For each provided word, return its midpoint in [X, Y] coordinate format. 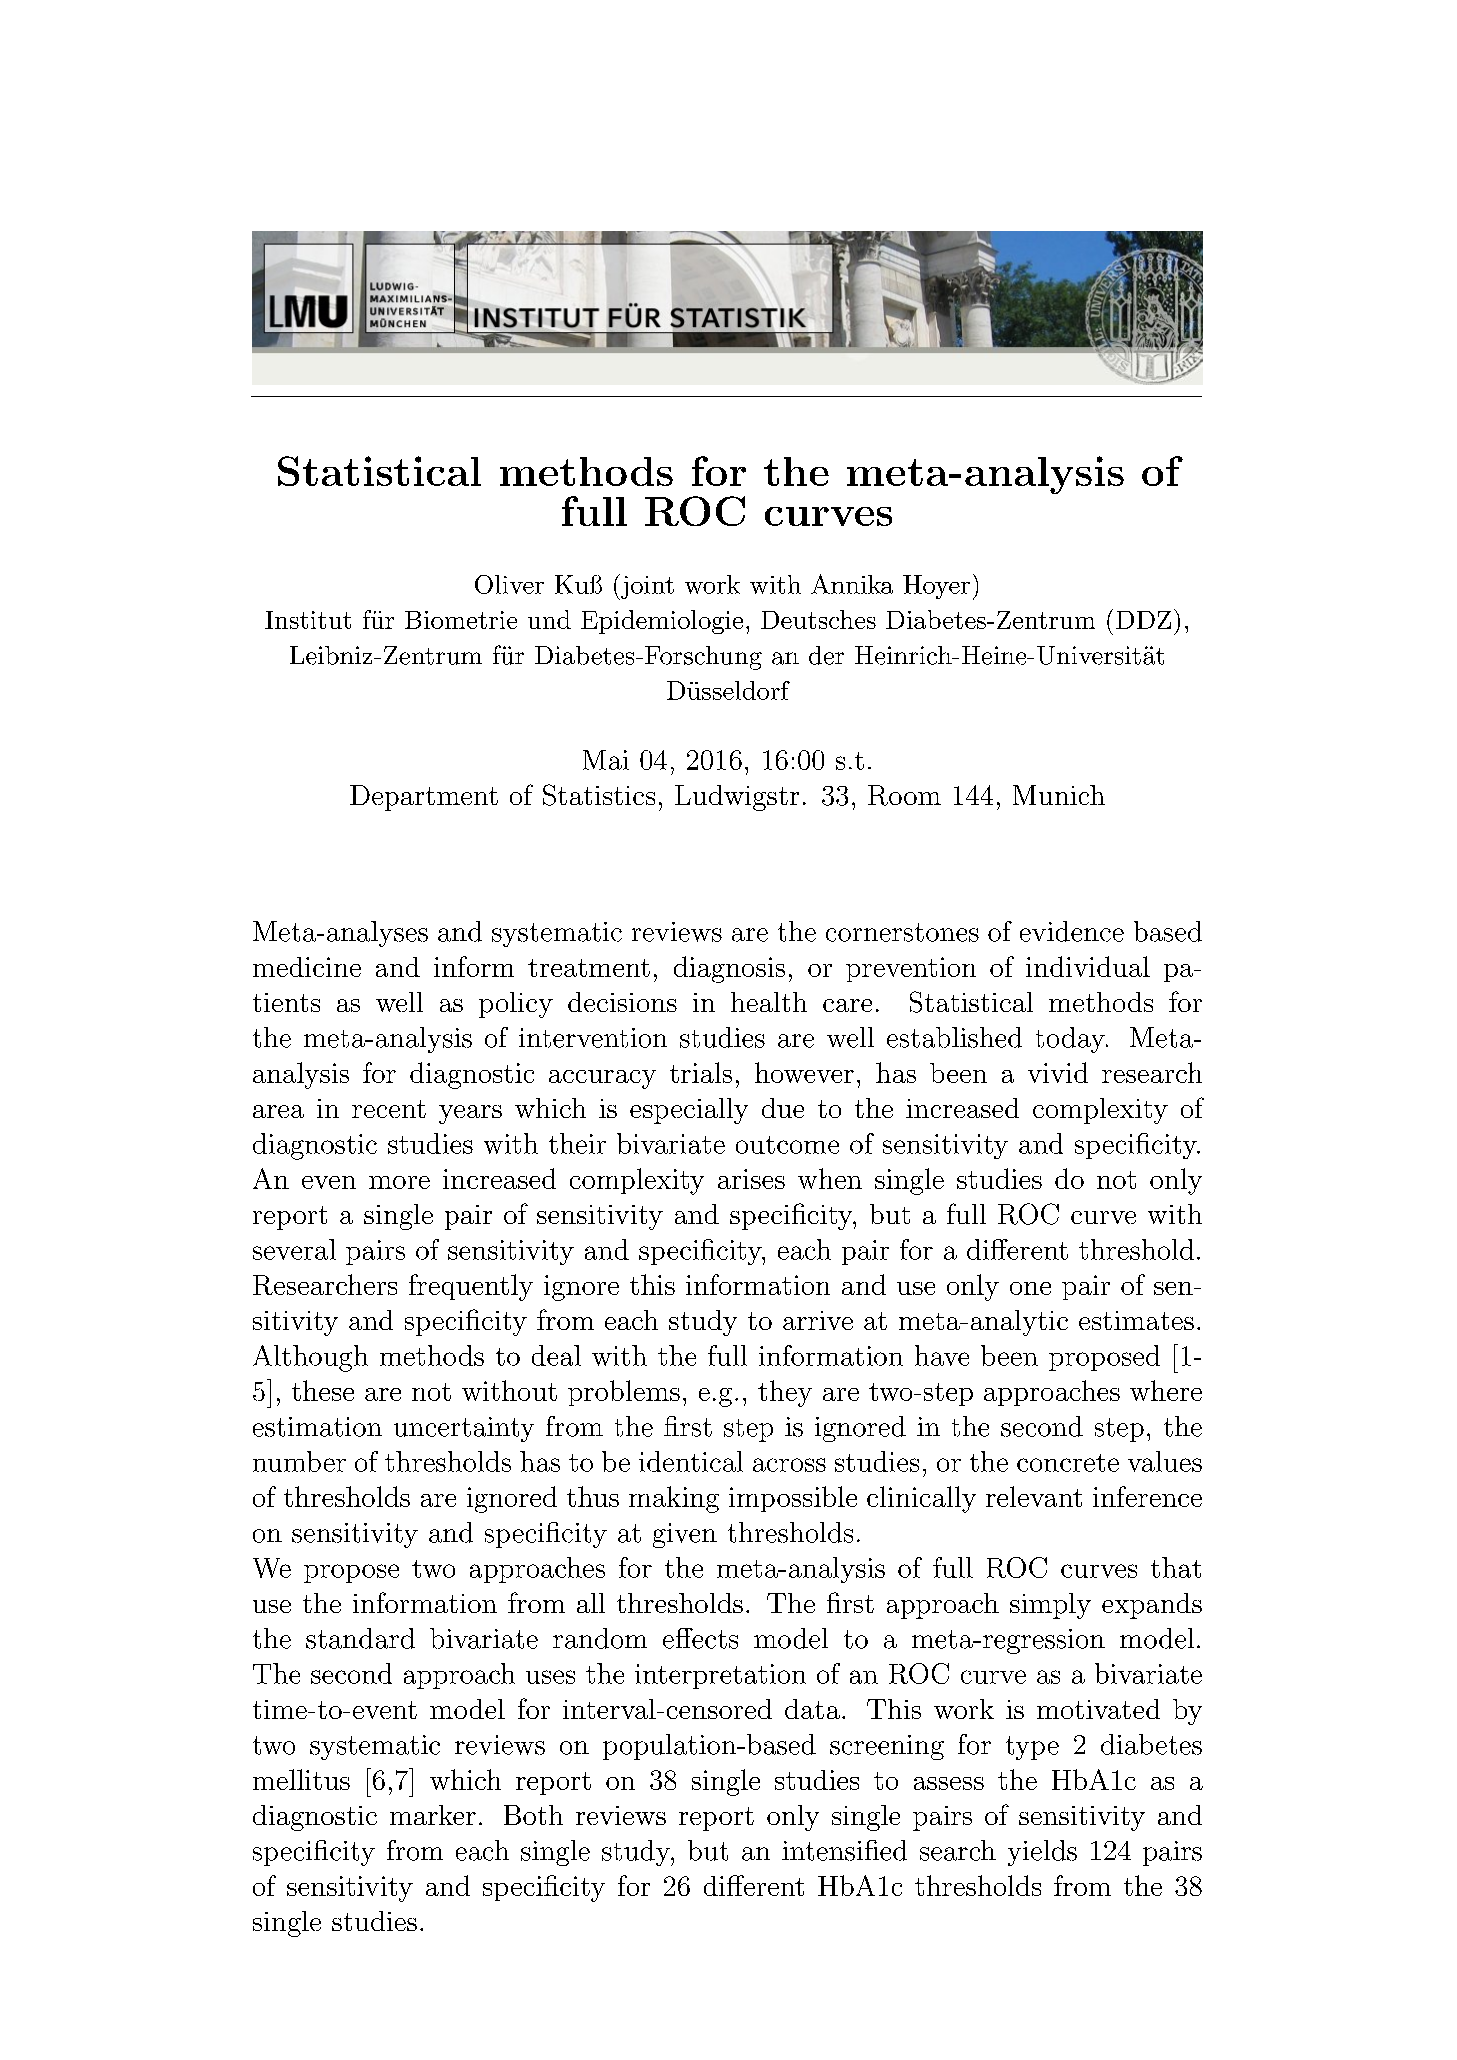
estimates [1136, 1320]
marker [433, 1815]
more [399, 1182]
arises [751, 1179]
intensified [844, 1850]
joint [646, 587]
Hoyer [936, 587]
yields [1042, 1853]
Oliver [509, 584]
